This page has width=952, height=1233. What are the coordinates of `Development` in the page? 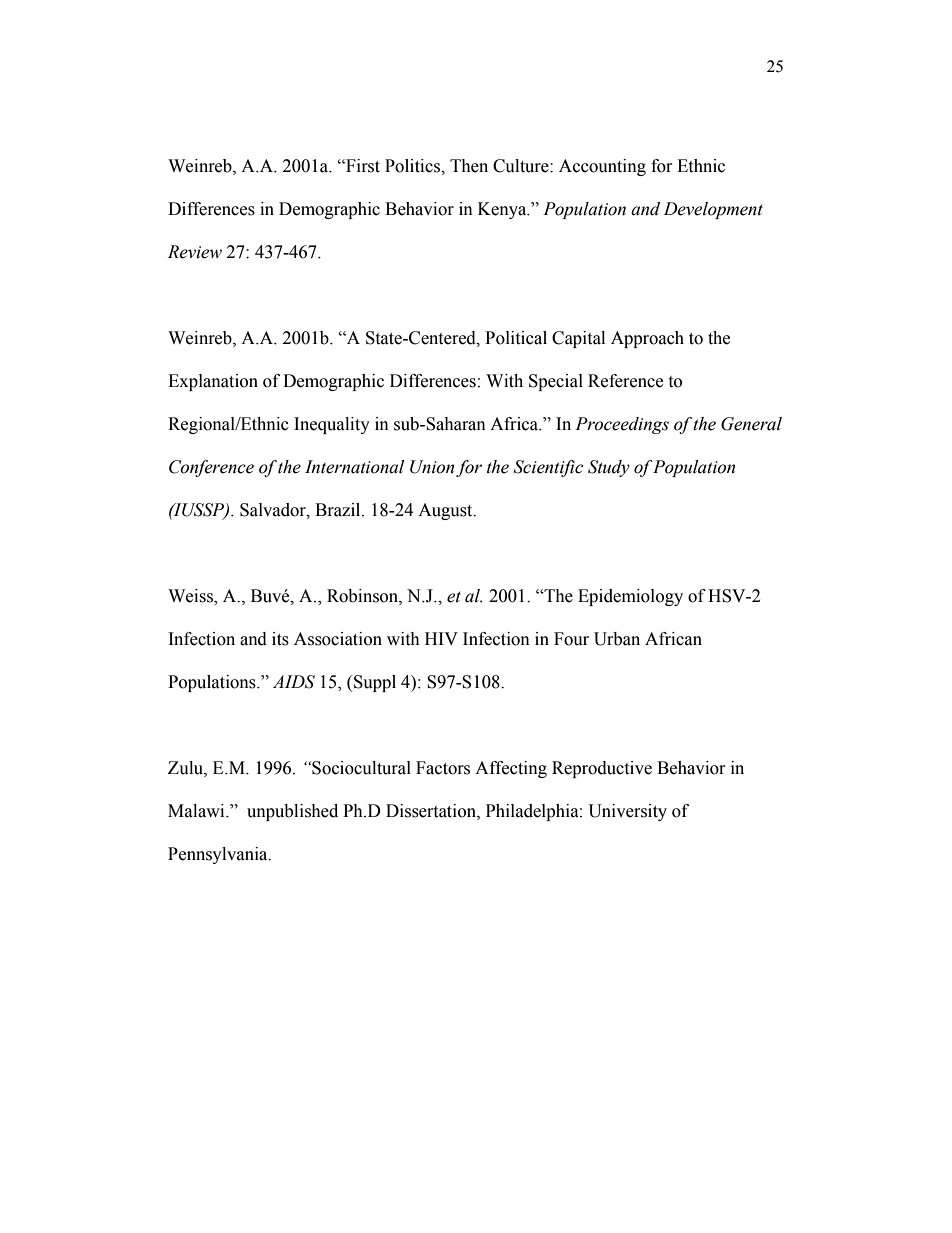 It's located at (713, 210).
